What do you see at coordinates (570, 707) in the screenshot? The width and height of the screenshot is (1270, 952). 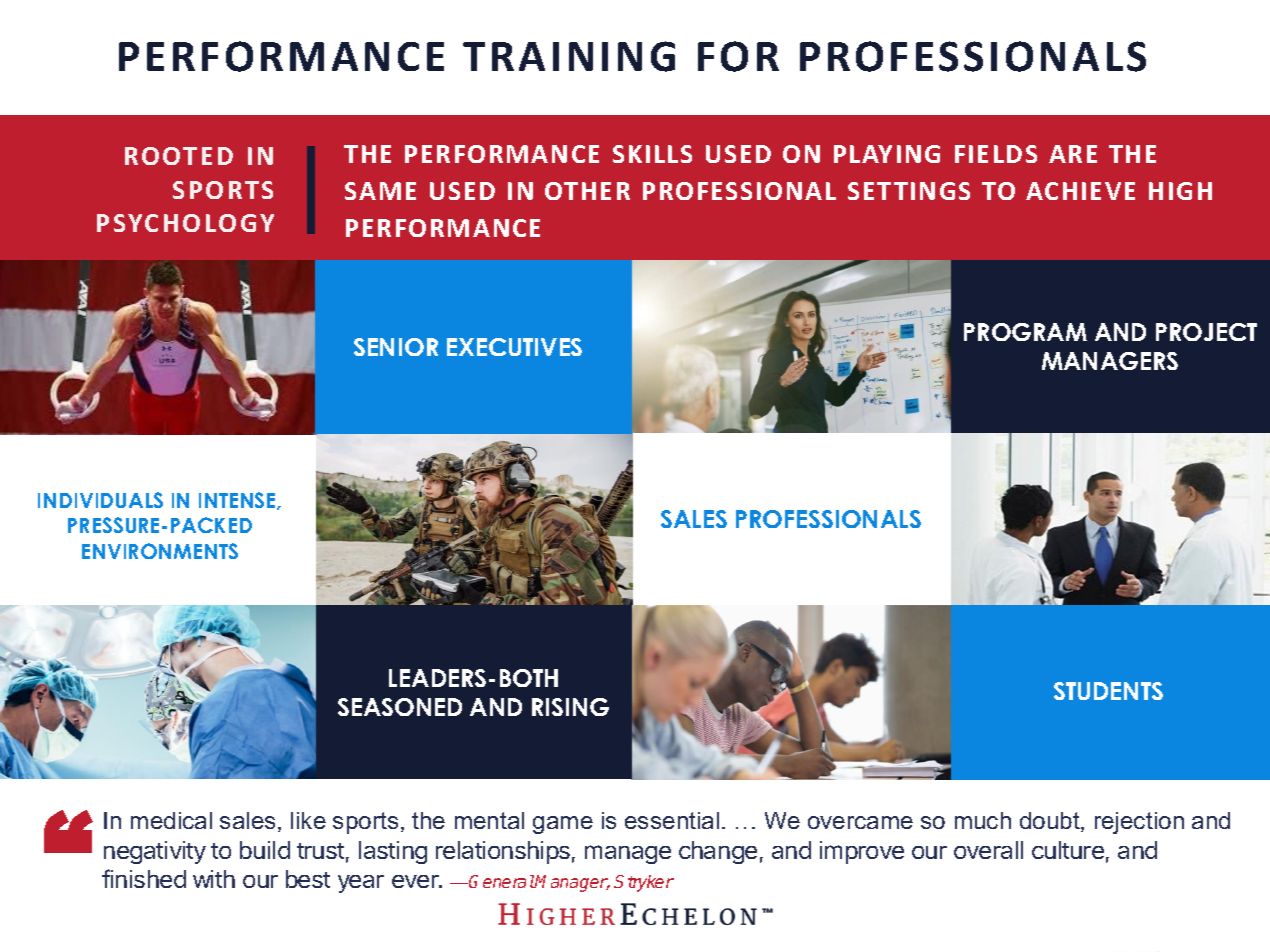 I see `RISING` at bounding box center [570, 707].
